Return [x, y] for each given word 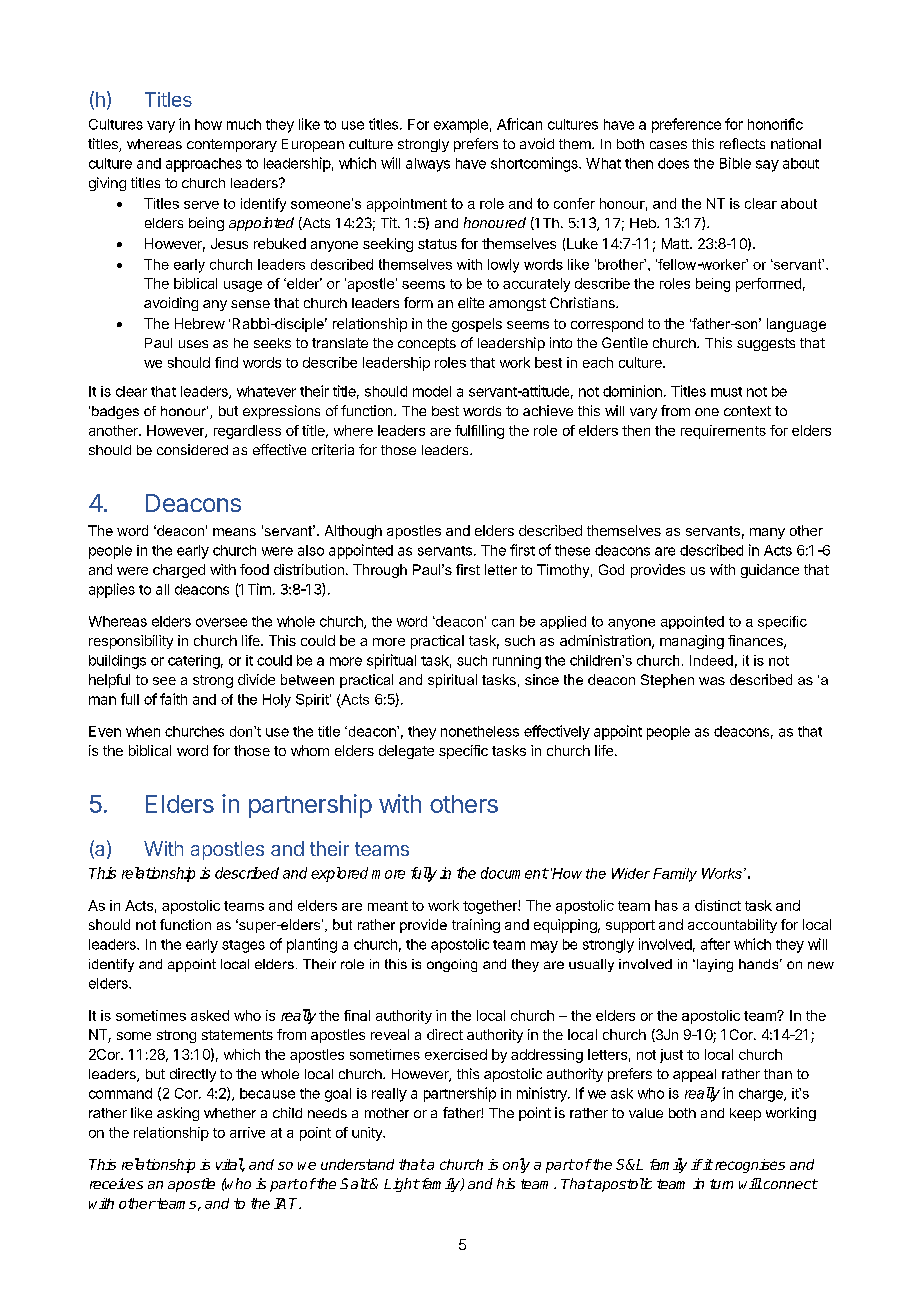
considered [192, 449]
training [476, 926]
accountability [732, 926]
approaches [204, 165]
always [428, 165]
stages [243, 946]
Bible [735, 163]
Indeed [711, 660]
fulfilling [479, 432]
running [517, 662]
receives [116, 1183]
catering [194, 662]
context [747, 411]
